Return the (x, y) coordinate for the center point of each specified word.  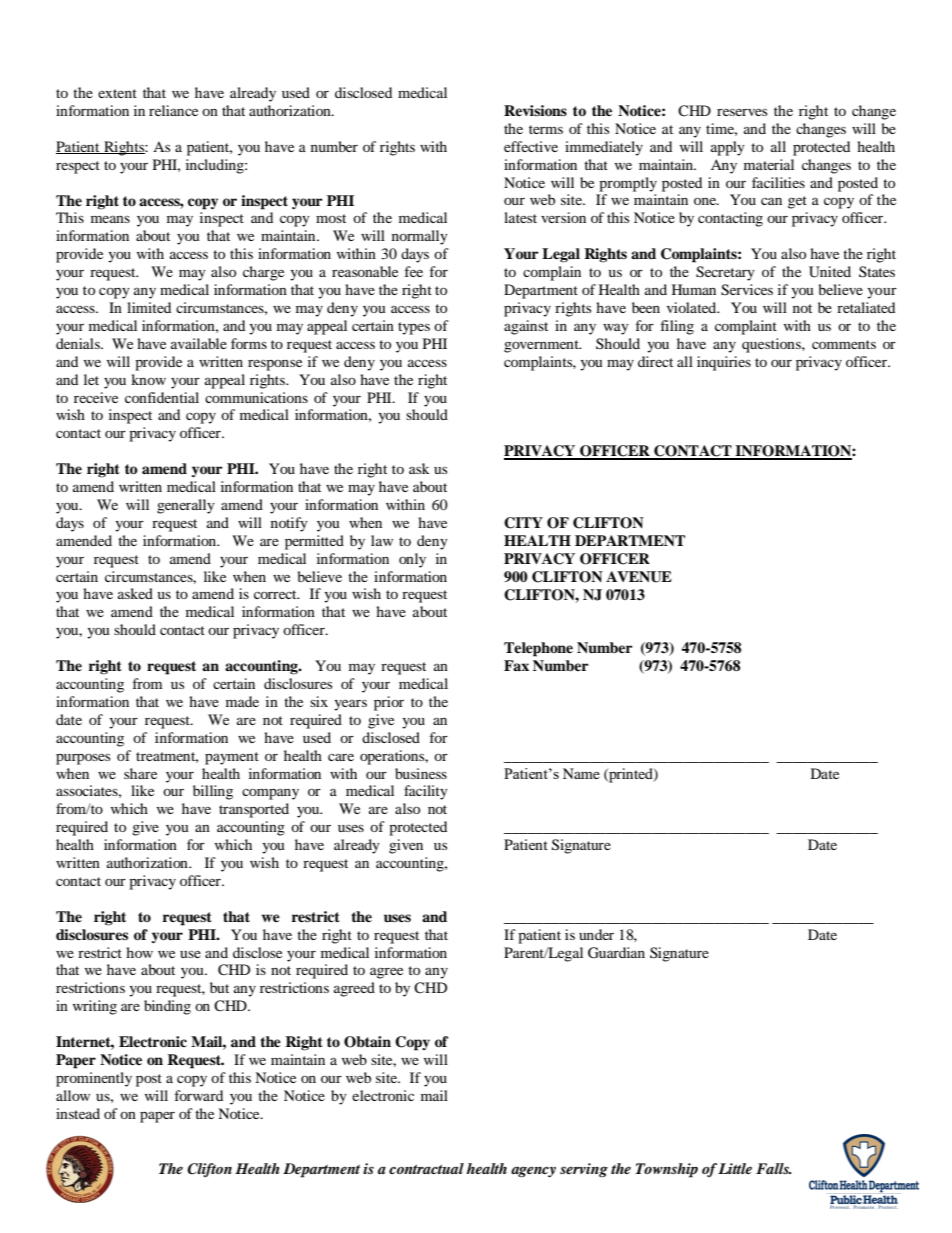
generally (186, 506)
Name (581, 773)
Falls (773, 1168)
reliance (173, 110)
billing (213, 792)
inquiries (724, 363)
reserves (742, 112)
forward (199, 1095)
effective (531, 146)
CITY (523, 523)
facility (426, 792)
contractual (426, 1168)
